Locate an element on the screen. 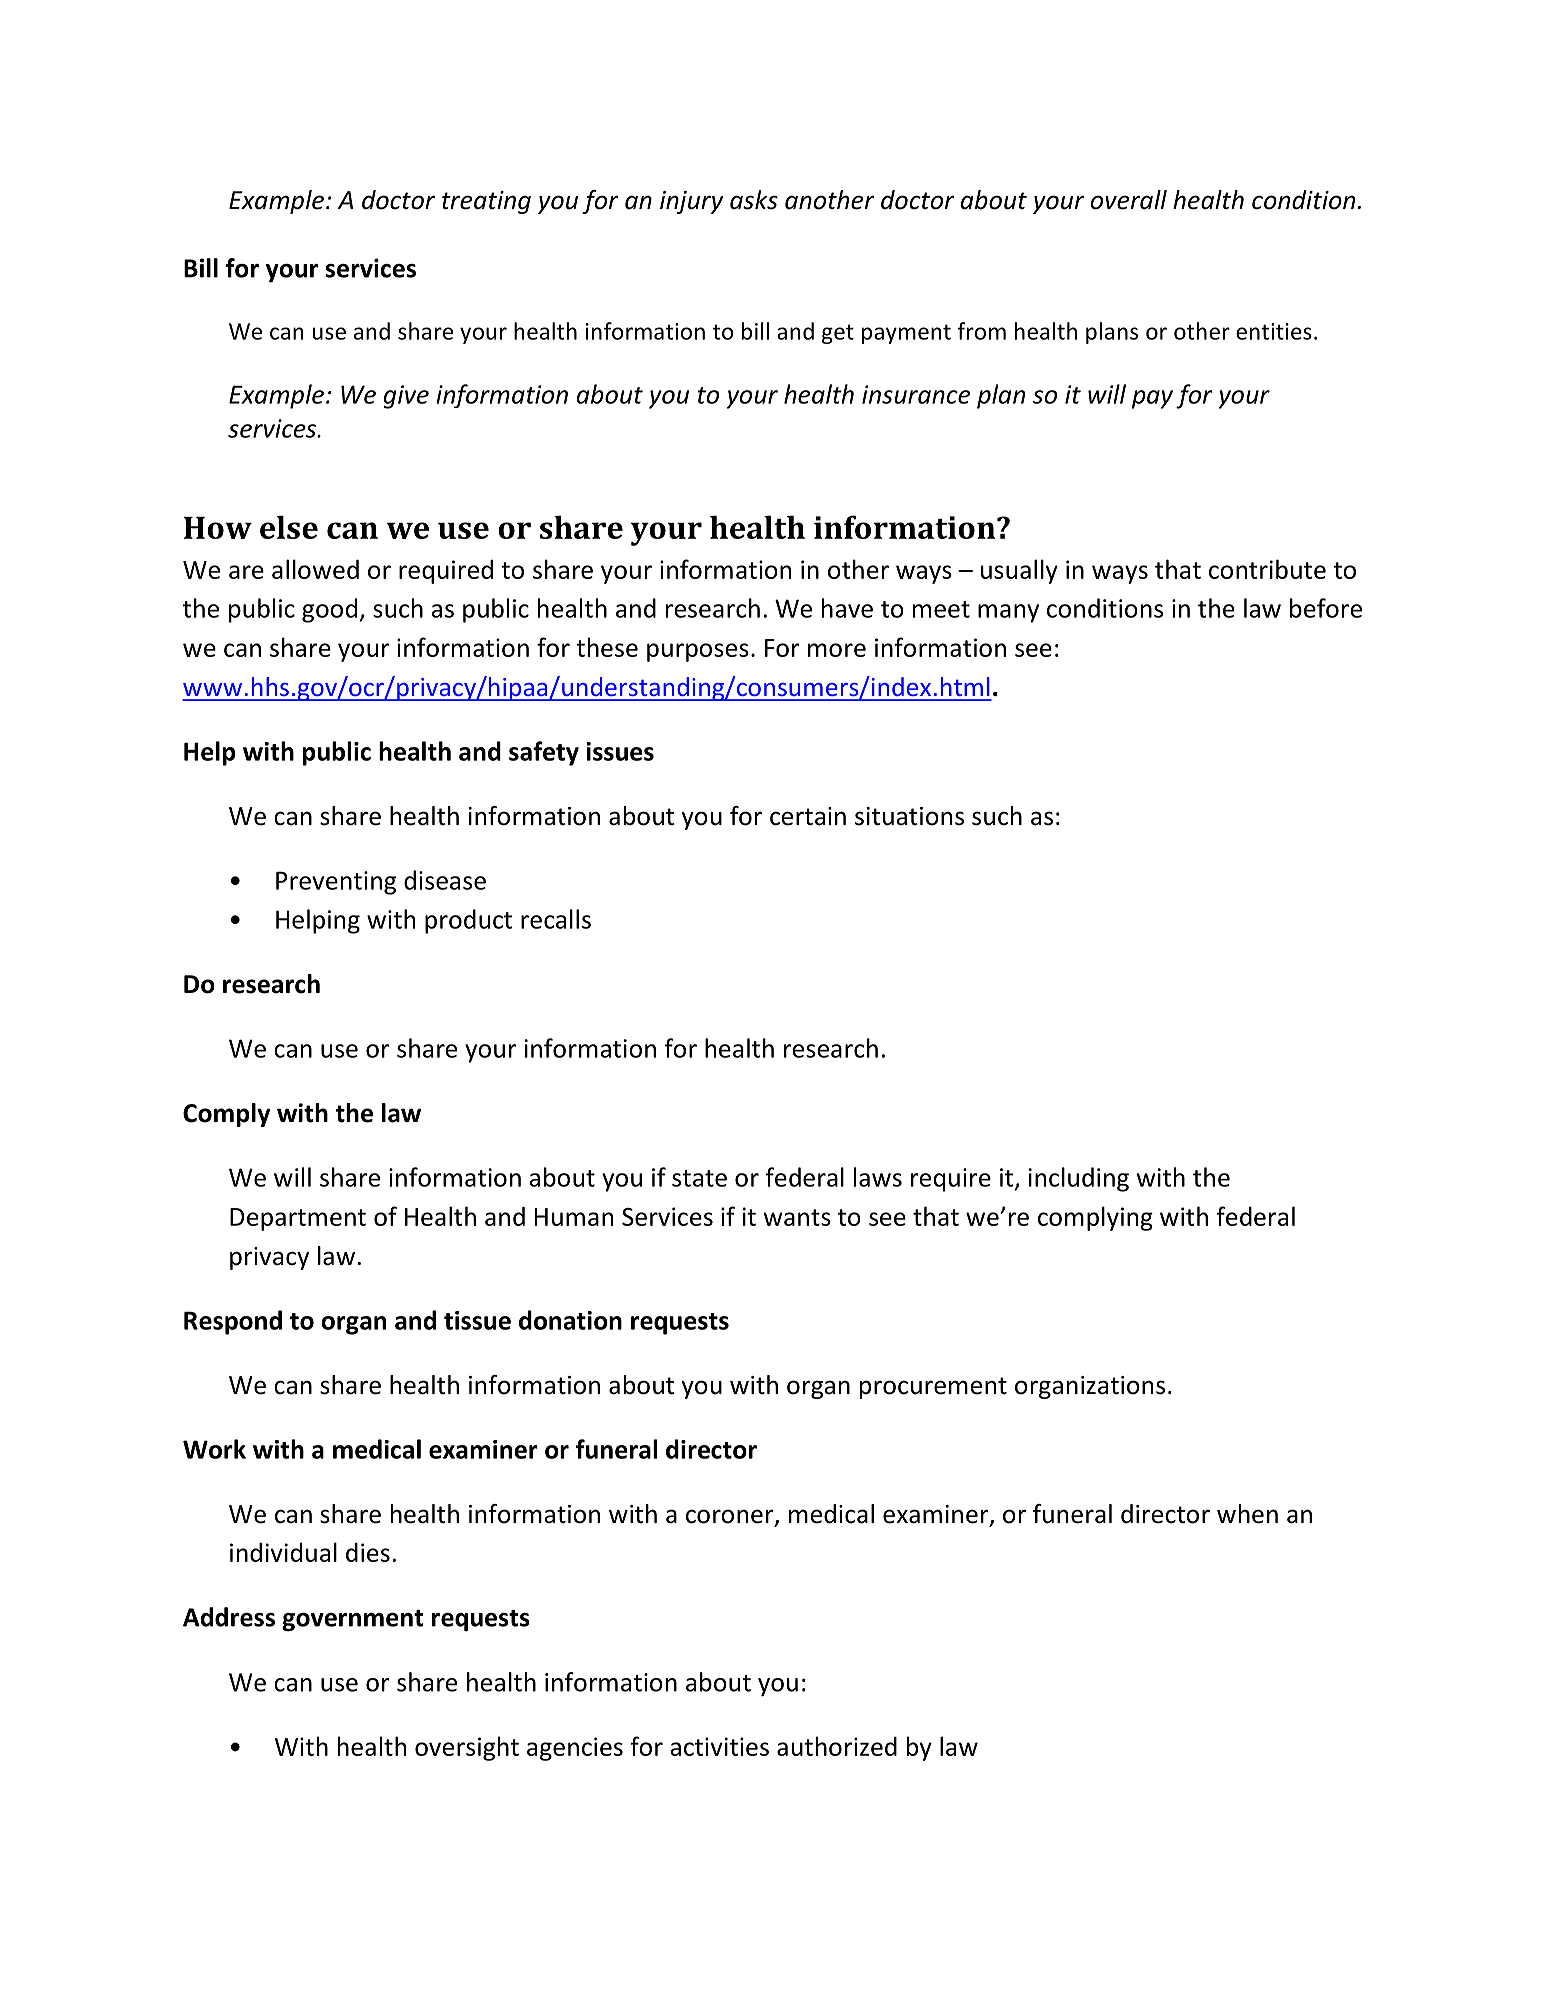  government is located at coordinates (352, 1621).
